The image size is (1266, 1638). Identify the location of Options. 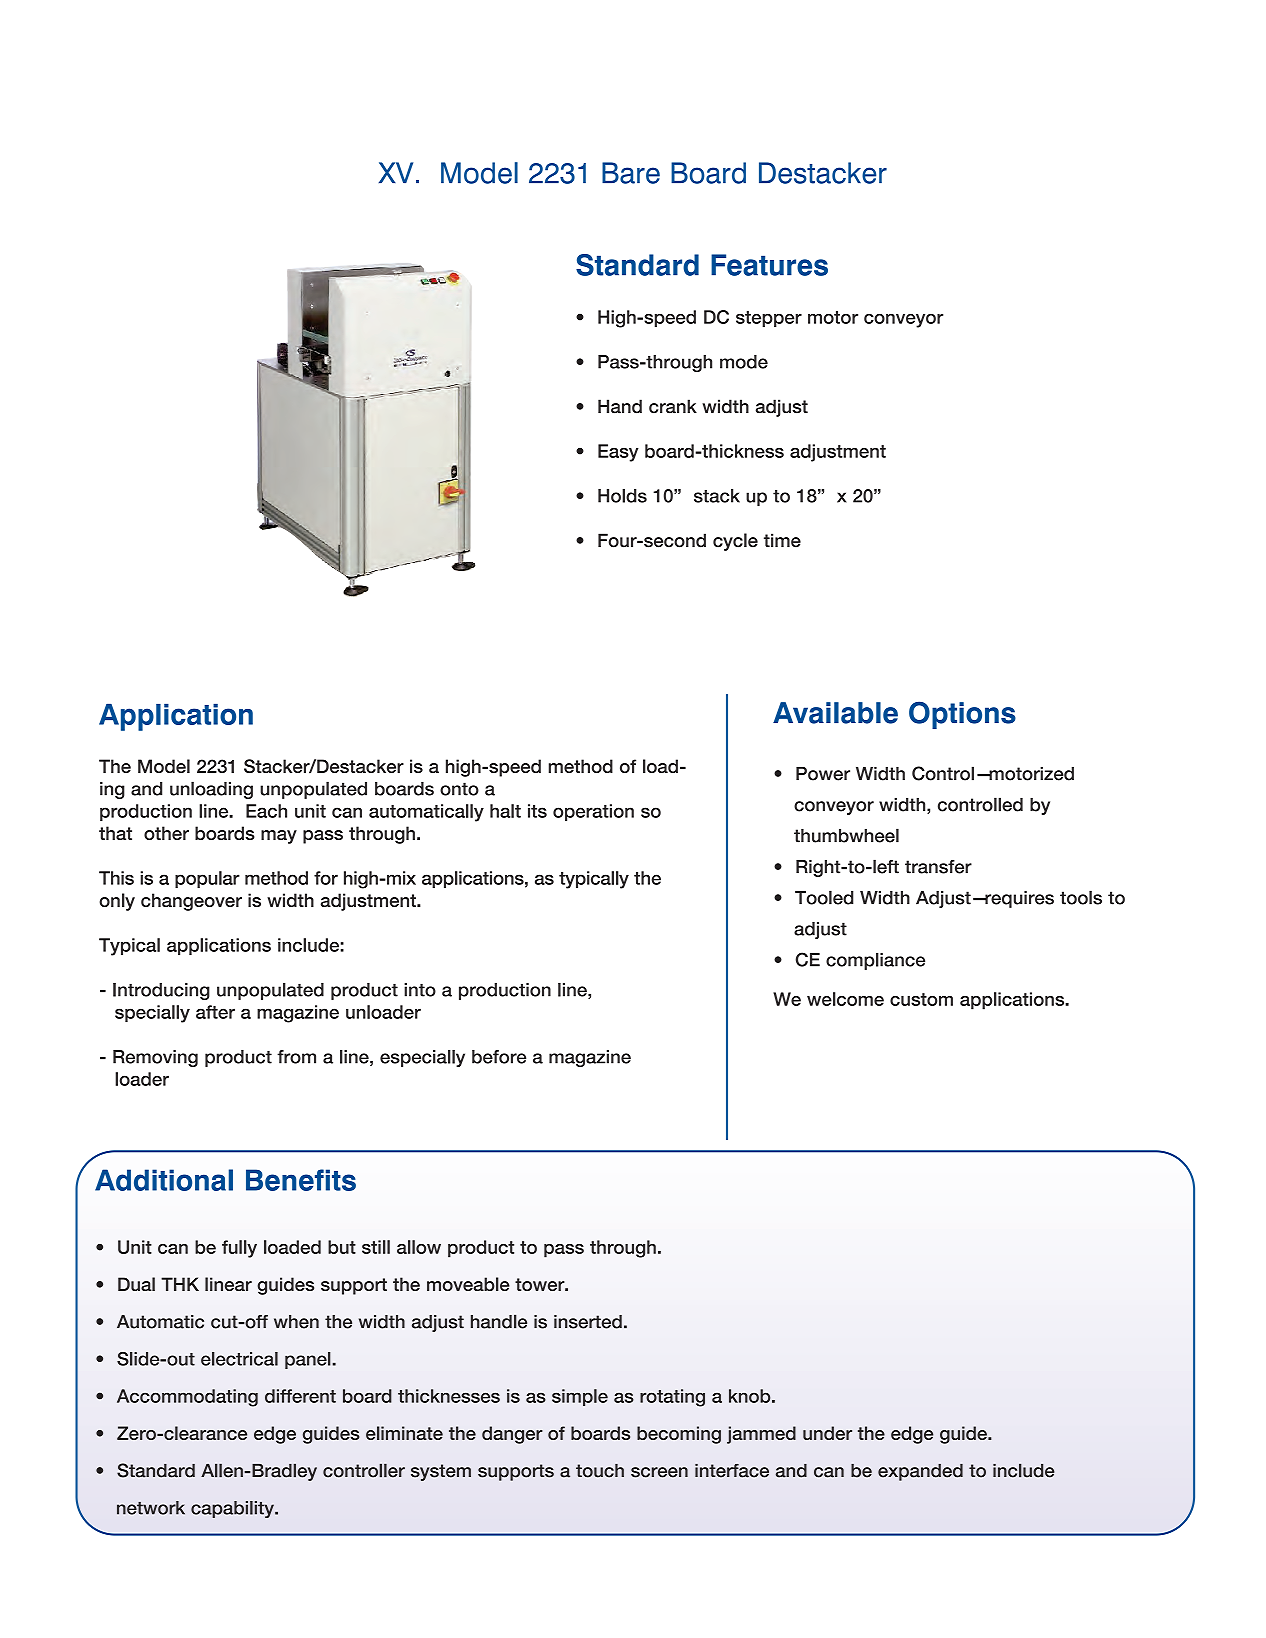
(962, 715).
